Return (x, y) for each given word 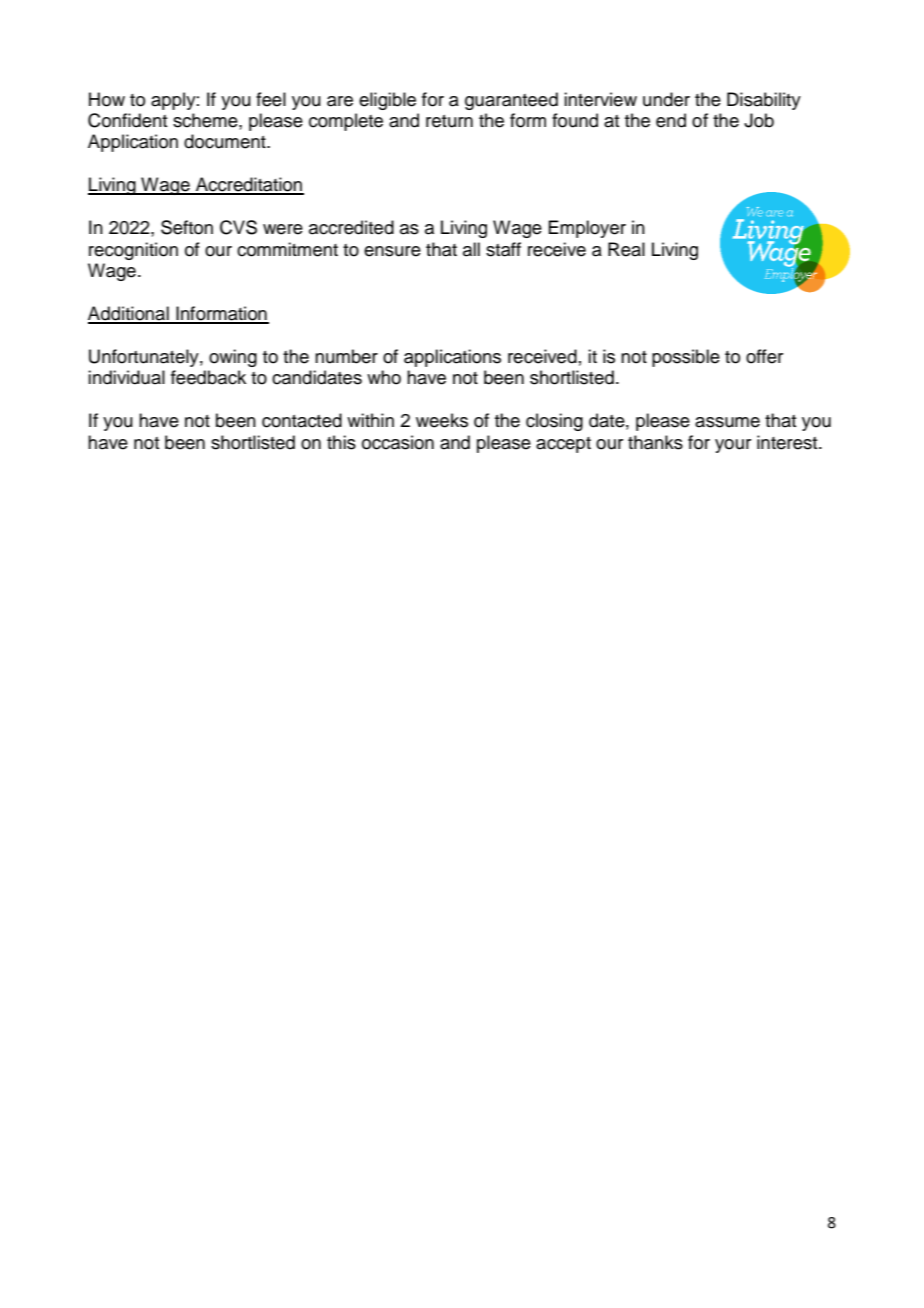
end (671, 120)
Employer (587, 229)
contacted (302, 420)
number (346, 356)
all (471, 249)
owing (233, 358)
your (733, 446)
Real (626, 249)
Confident (127, 120)
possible (686, 358)
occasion (398, 442)
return (449, 121)
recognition (133, 251)
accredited (351, 227)
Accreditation (248, 185)
